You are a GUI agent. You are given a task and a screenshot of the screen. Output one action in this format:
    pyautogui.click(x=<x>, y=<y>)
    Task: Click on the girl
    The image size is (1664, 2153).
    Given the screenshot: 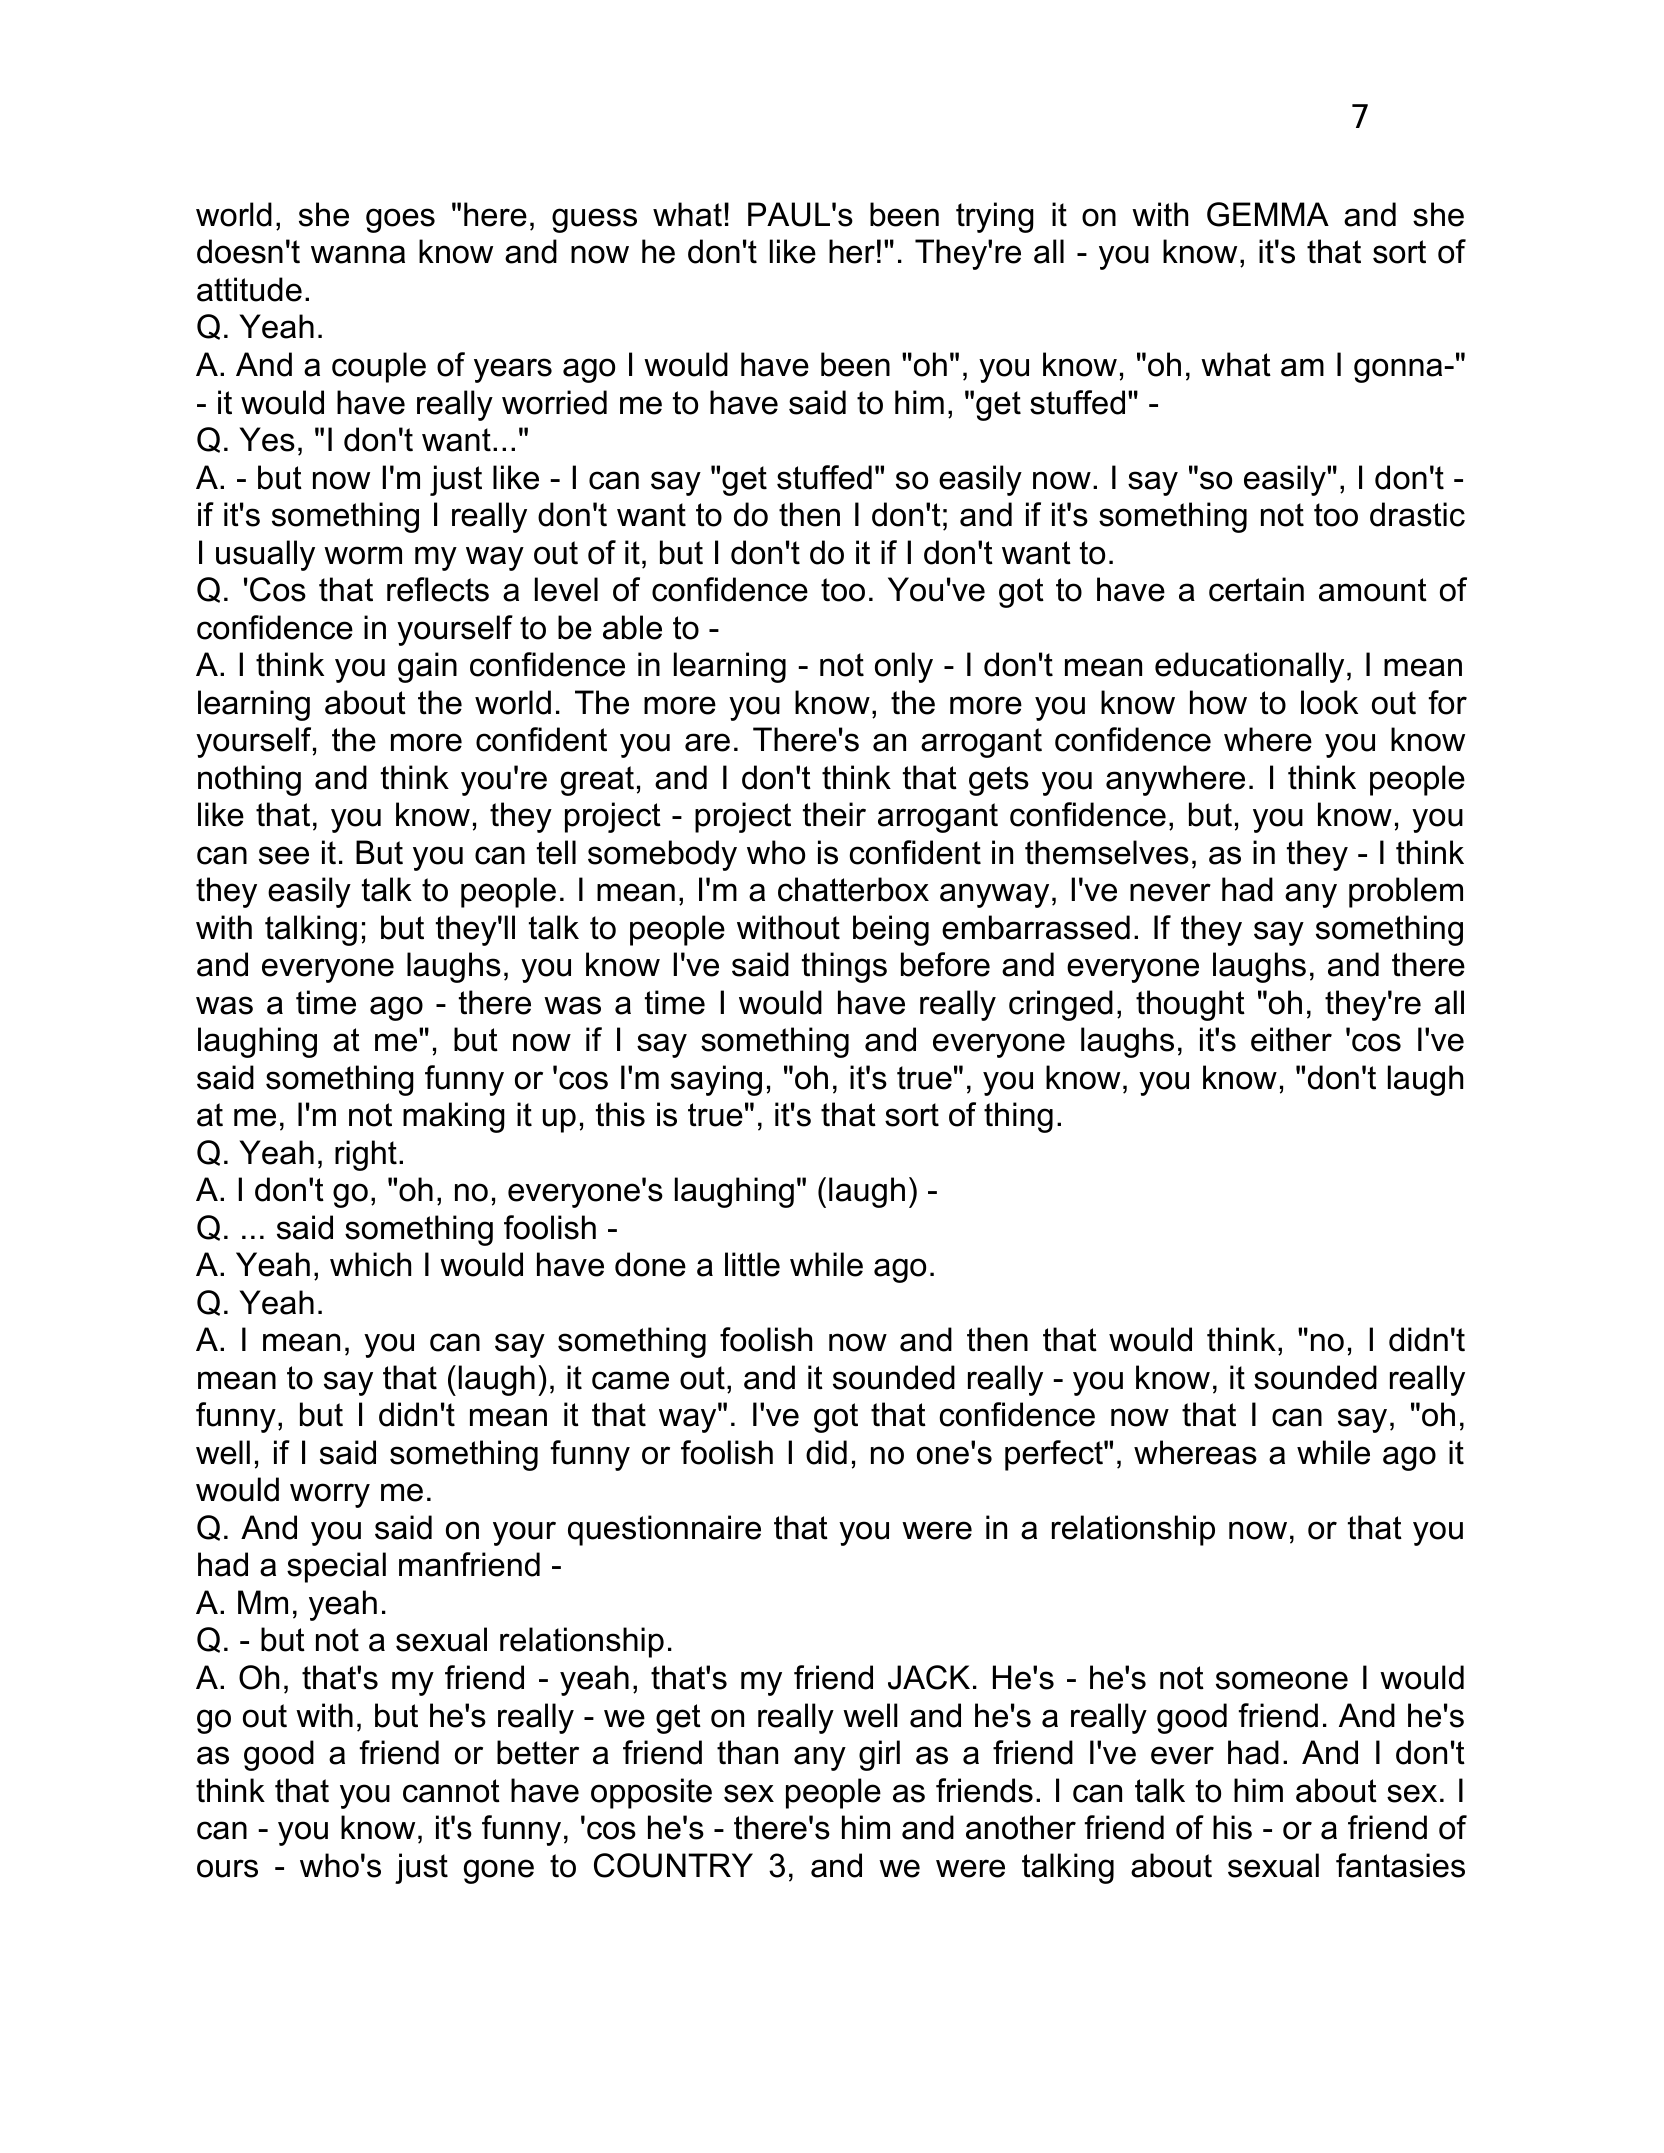 What is the action you would take?
    pyautogui.click(x=879, y=1755)
